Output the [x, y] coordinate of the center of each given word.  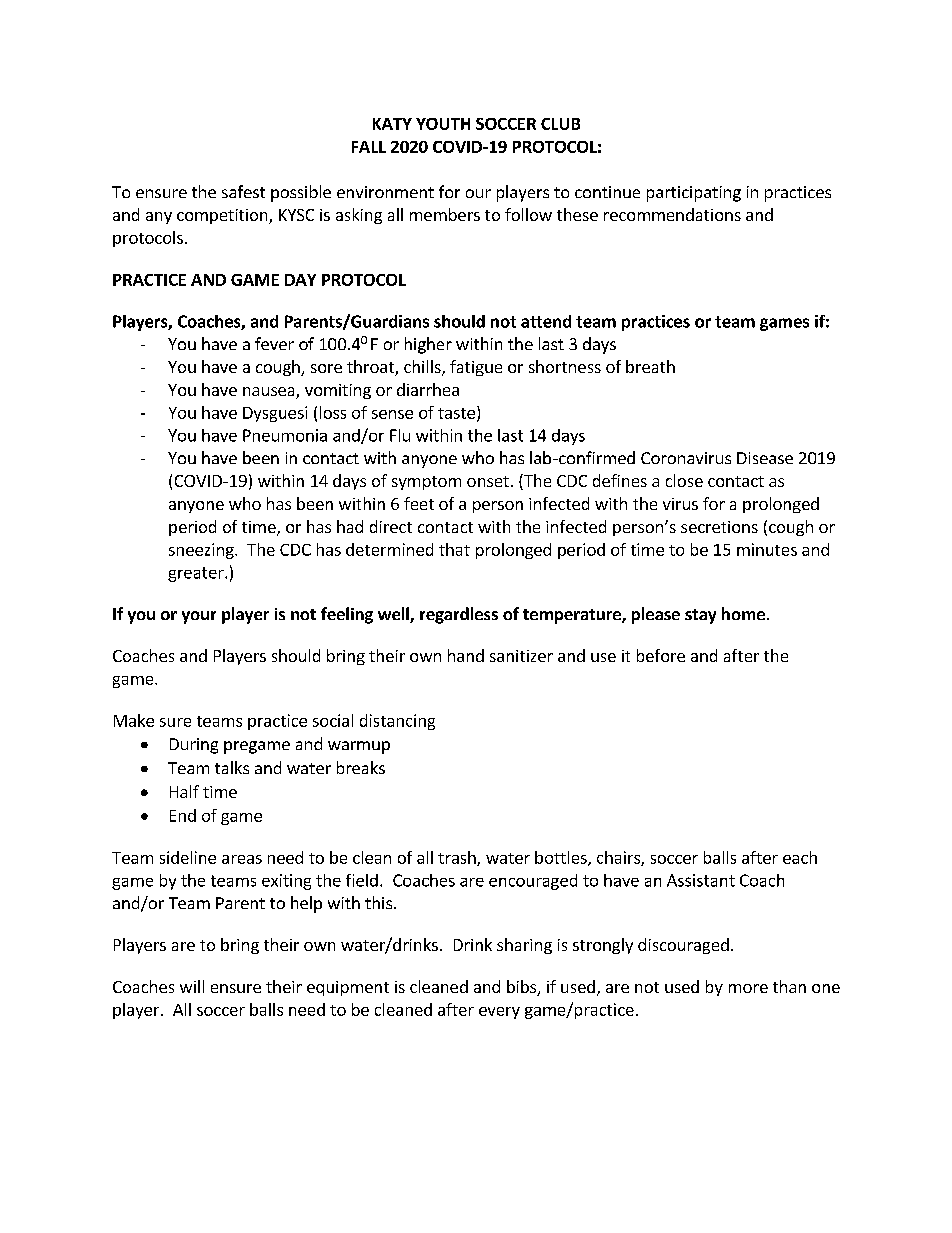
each [800, 857]
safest [243, 191]
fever [274, 343]
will [192, 986]
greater [197, 574]
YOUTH [443, 124]
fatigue [476, 368]
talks [232, 767]
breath [650, 366]
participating [694, 194]
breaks [361, 767]
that [454, 549]
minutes [767, 549]
